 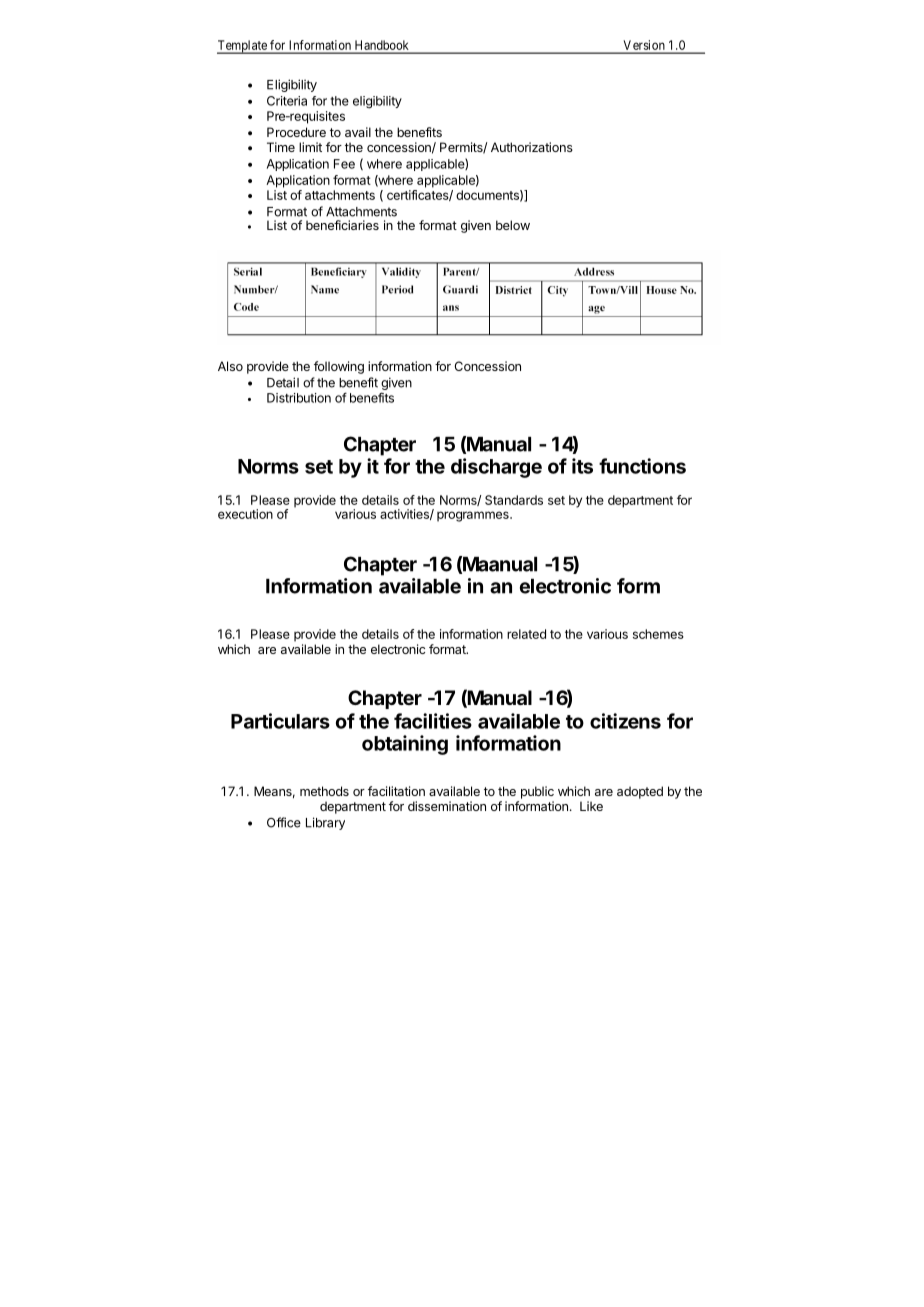 What do you see at coordinates (284, 822) in the screenshot?
I see `Office` at bounding box center [284, 822].
